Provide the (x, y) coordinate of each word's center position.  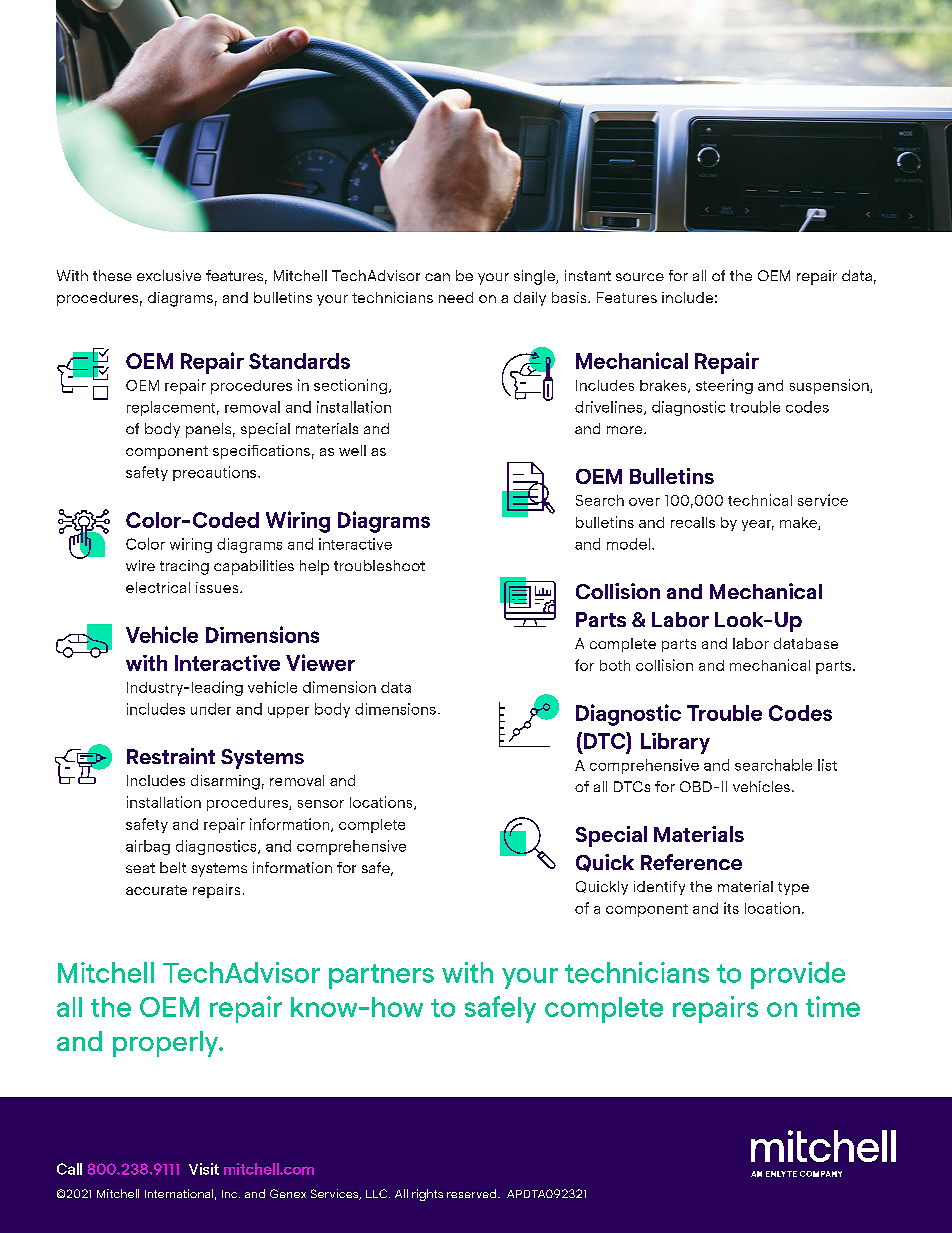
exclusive (169, 275)
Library (675, 743)
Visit (204, 1169)
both (615, 665)
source (640, 277)
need (456, 297)
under (211, 709)
